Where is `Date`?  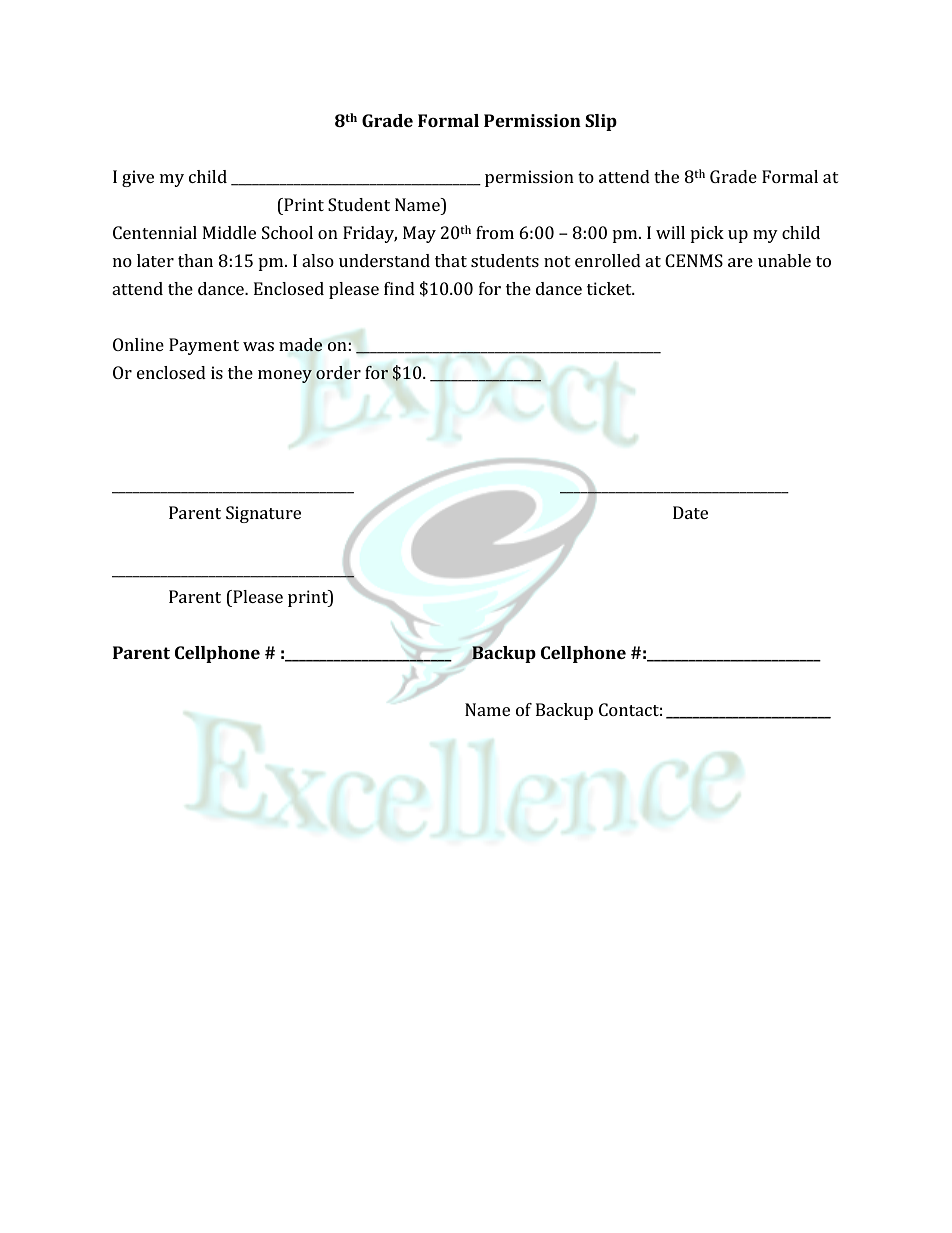
Date is located at coordinates (690, 512).
